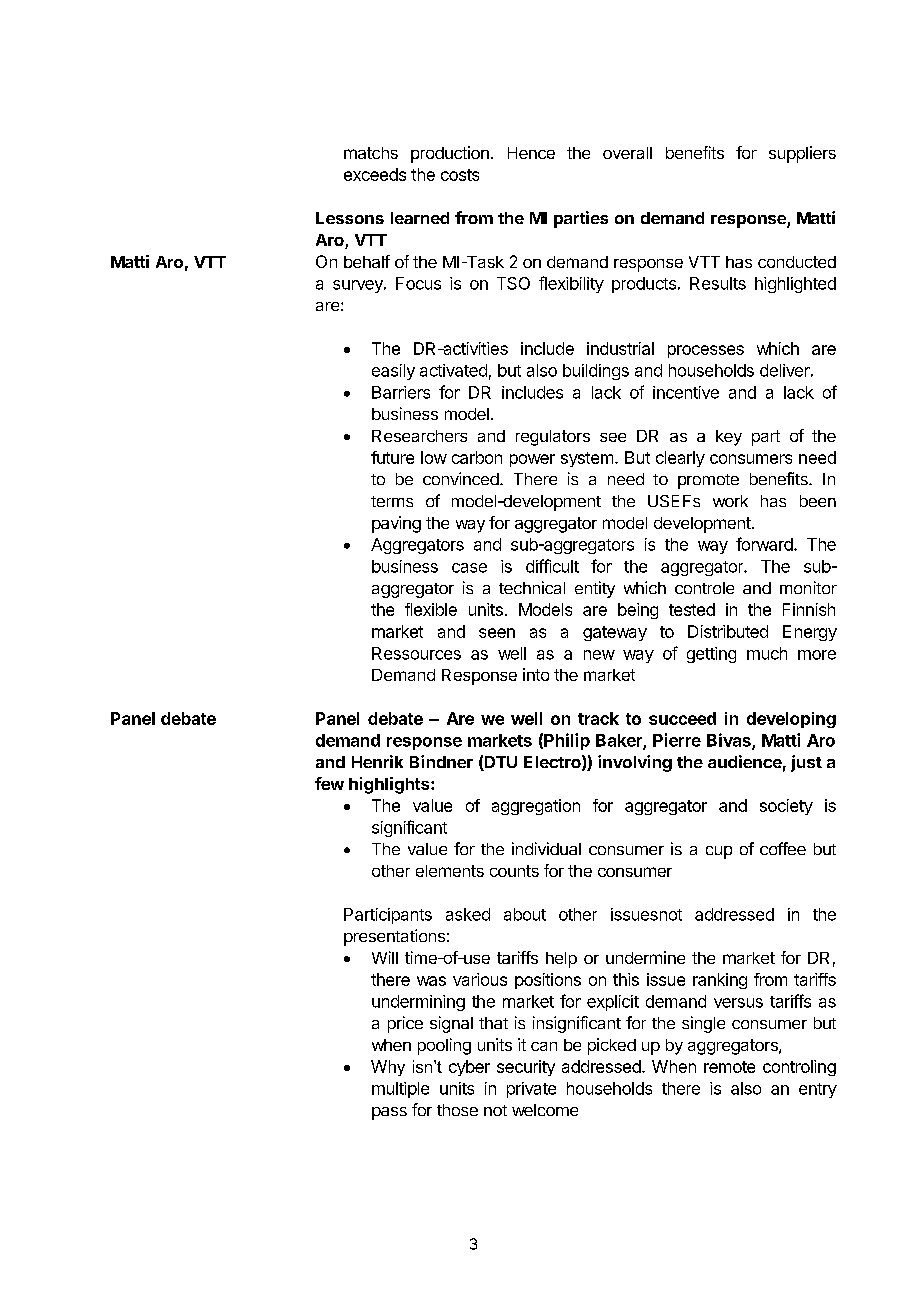  What do you see at coordinates (400, 1090) in the screenshot?
I see `multiple` at bounding box center [400, 1090].
